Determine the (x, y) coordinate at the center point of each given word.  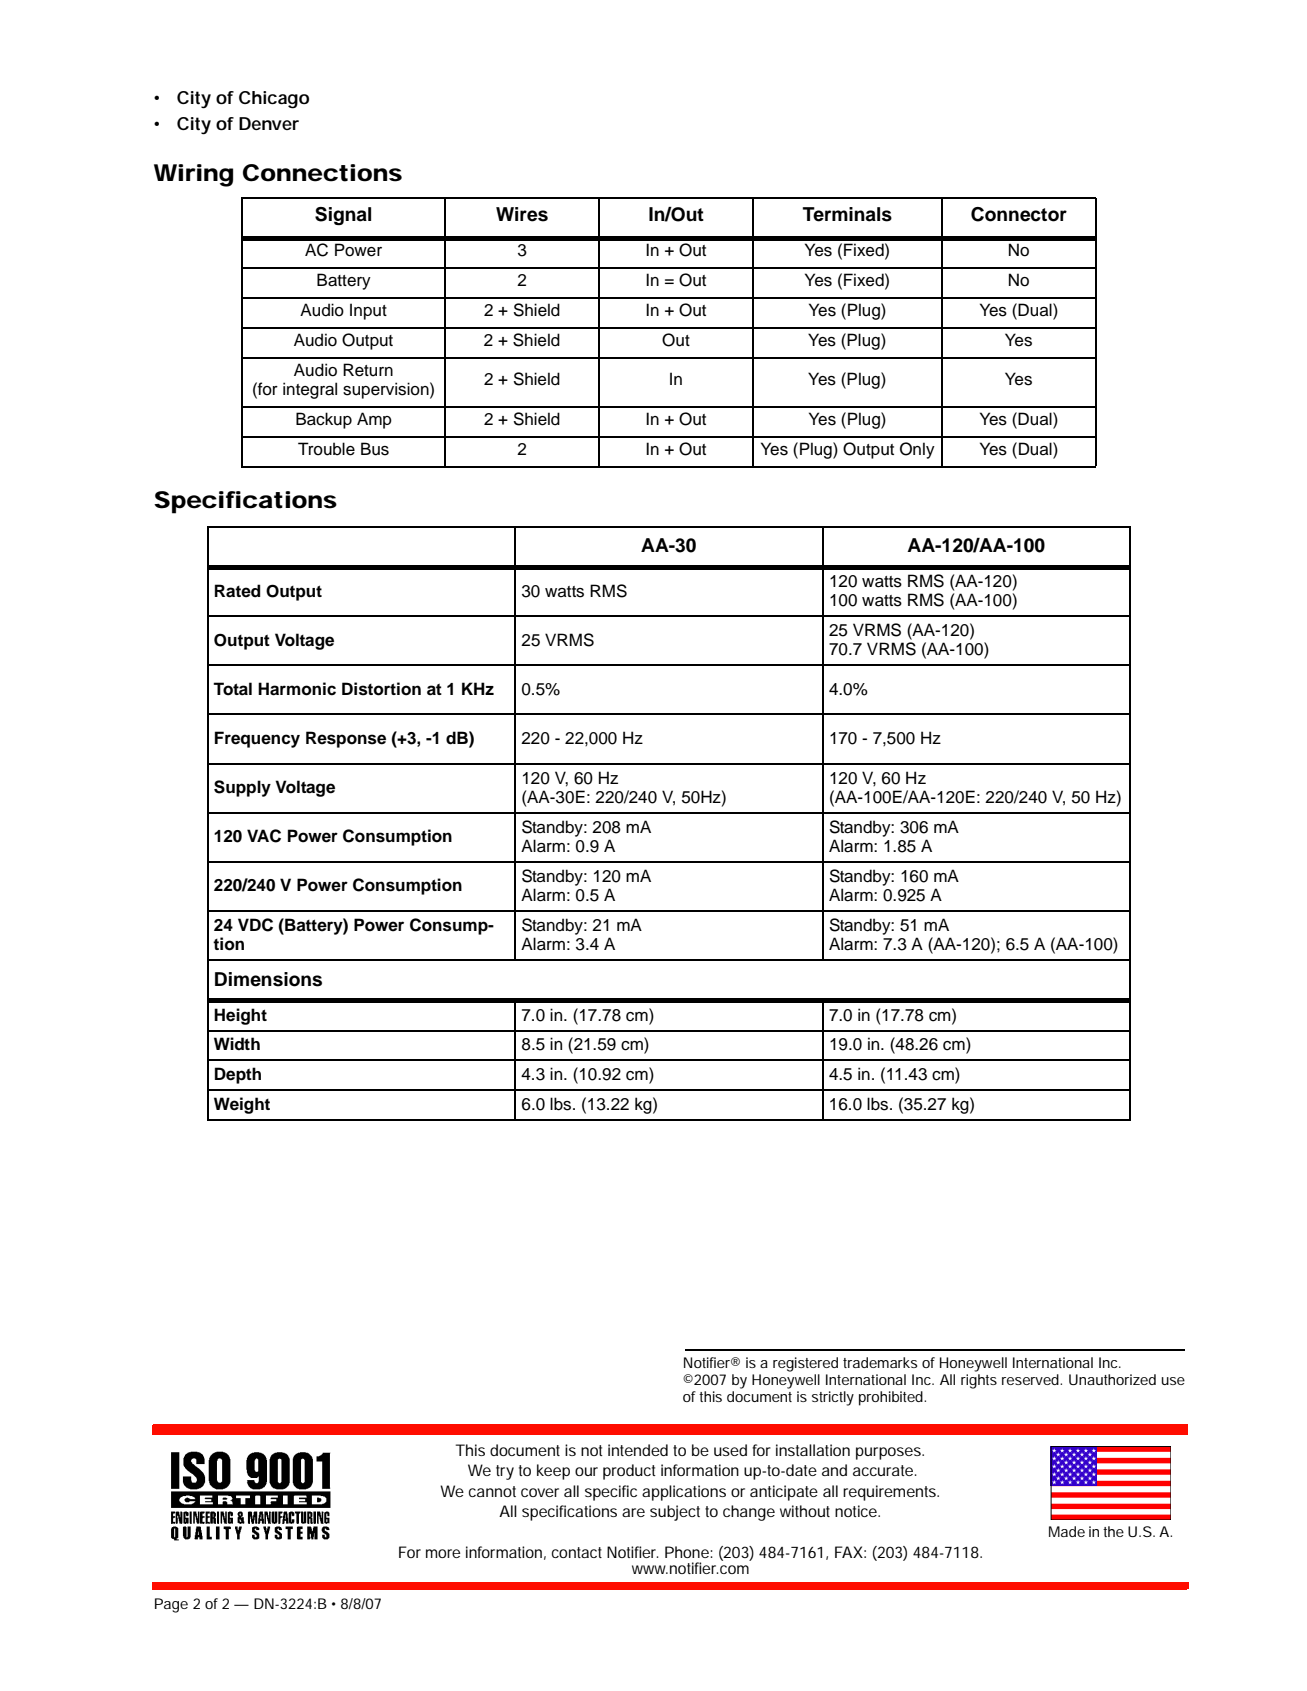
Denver (269, 123)
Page (171, 1605)
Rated (237, 591)
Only (917, 450)
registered (805, 1364)
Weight (242, 1105)
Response (346, 739)
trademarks (880, 1362)
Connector (1019, 214)
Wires (522, 214)
